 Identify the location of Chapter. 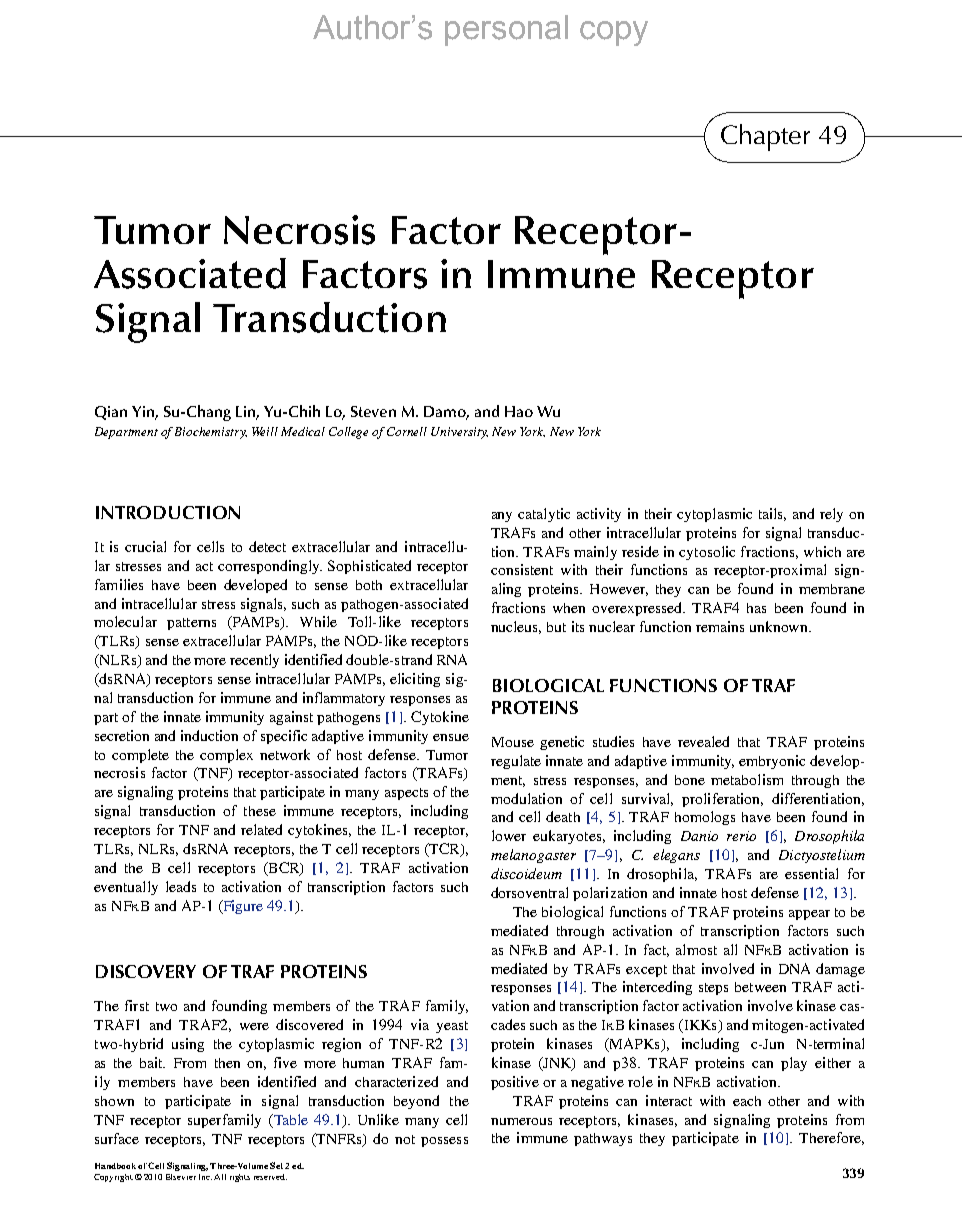
(765, 137).
